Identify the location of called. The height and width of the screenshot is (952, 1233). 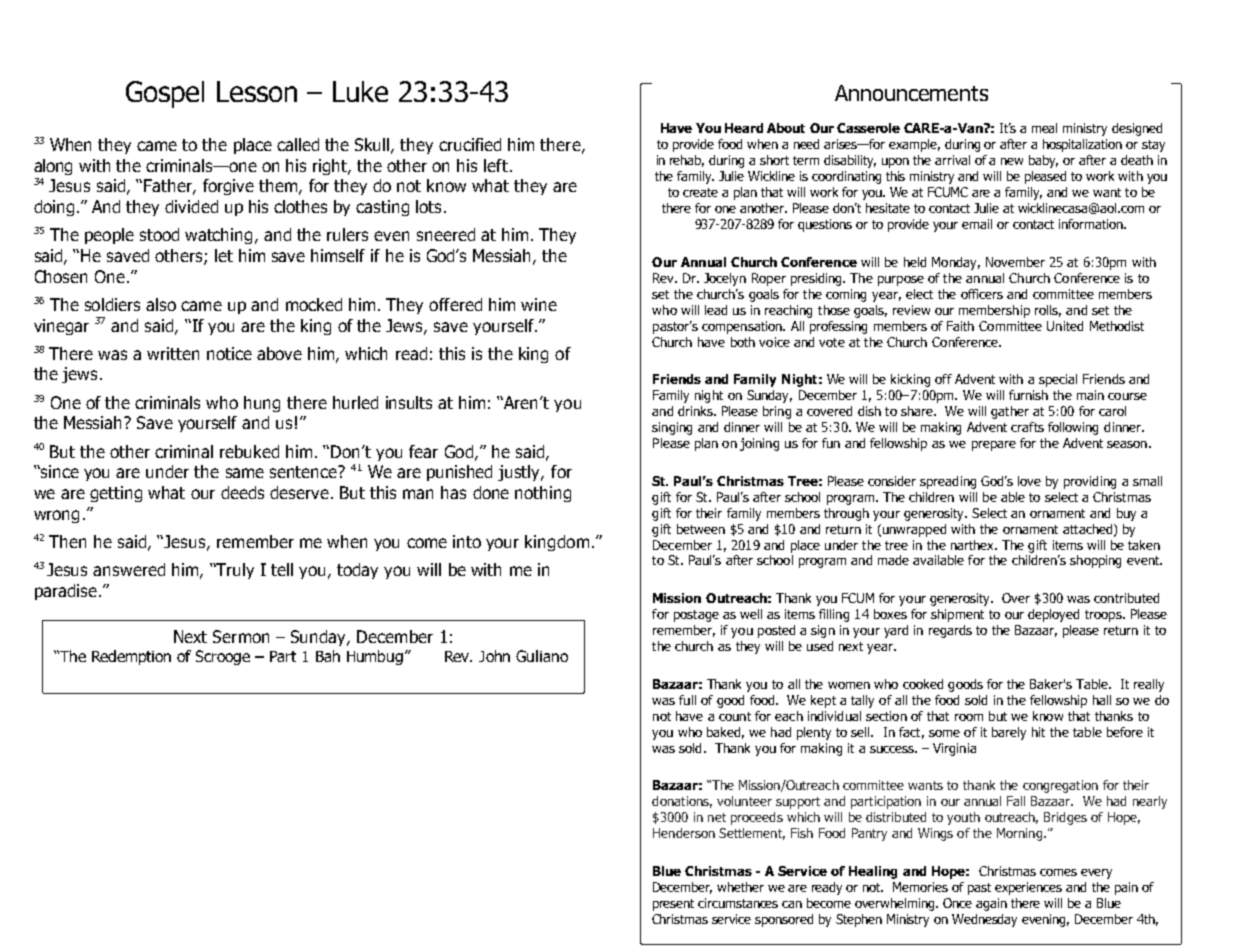
(298, 144).
